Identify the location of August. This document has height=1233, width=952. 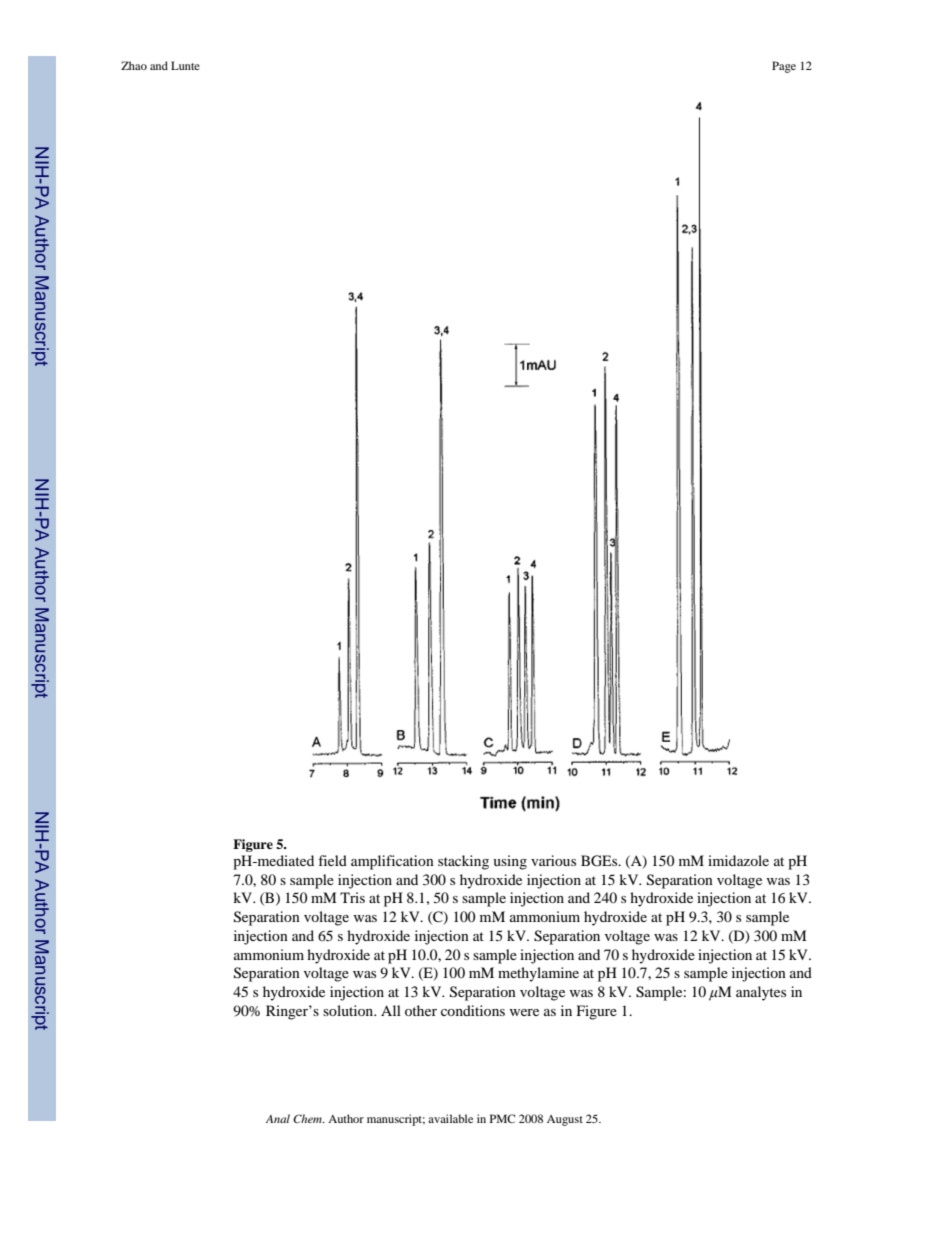
(565, 1120).
